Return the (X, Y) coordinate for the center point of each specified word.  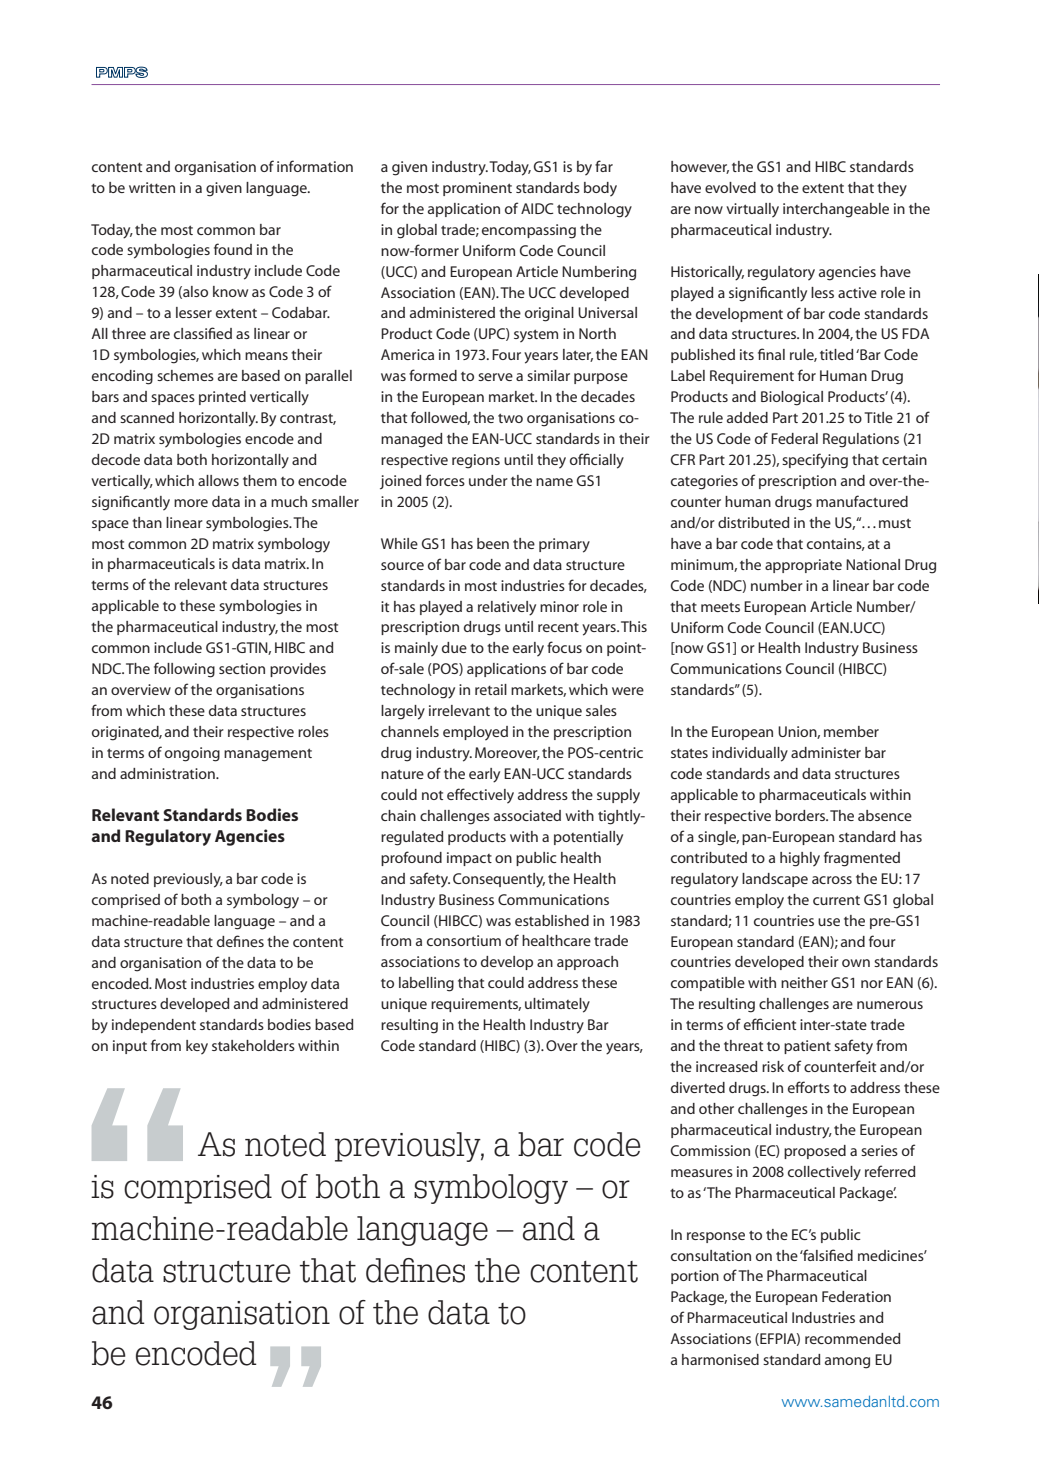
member (851, 731)
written (152, 187)
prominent (477, 189)
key (197, 1047)
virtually (752, 210)
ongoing (192, 754)
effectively (480, 796)
